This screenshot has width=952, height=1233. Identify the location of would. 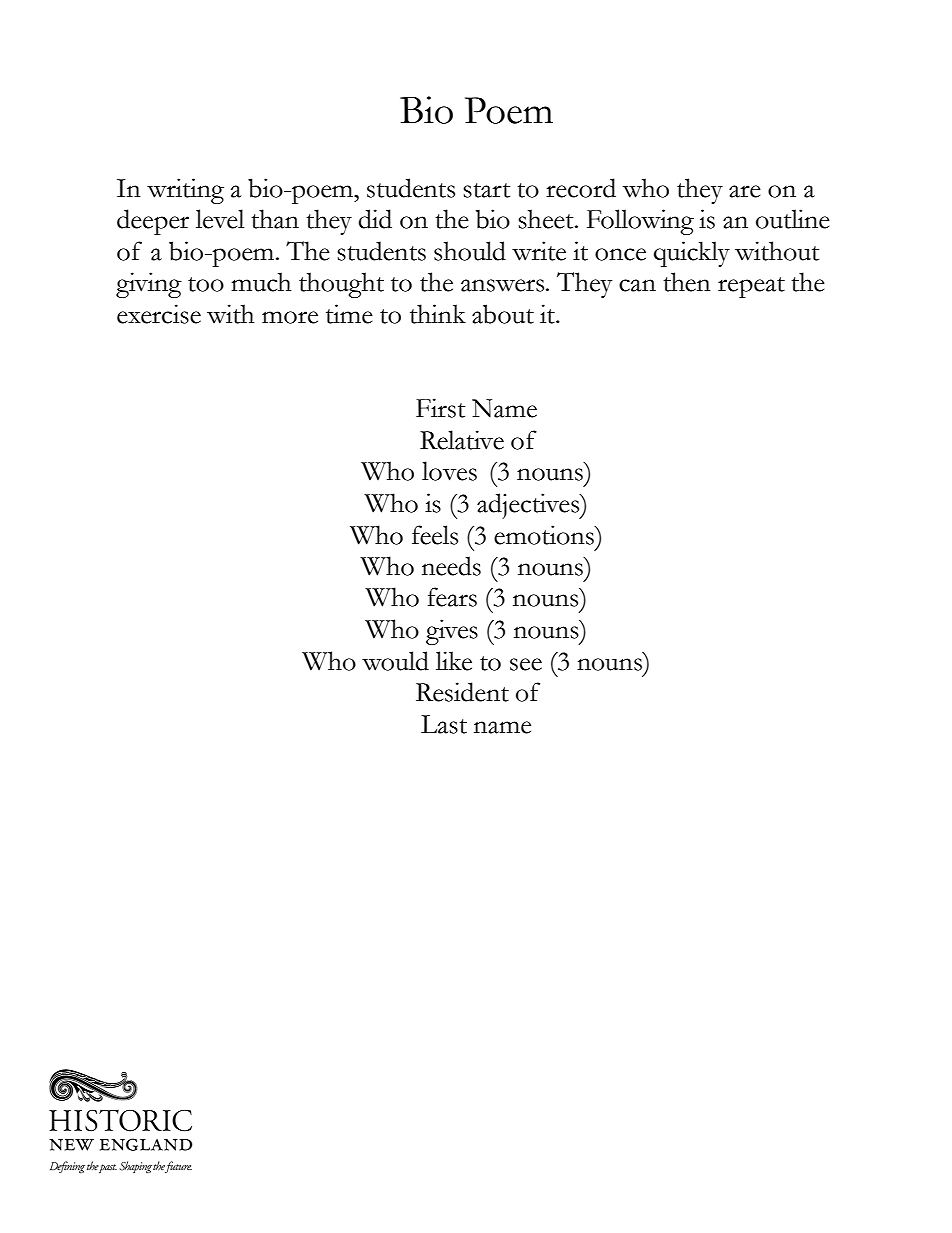
(395, 661).
